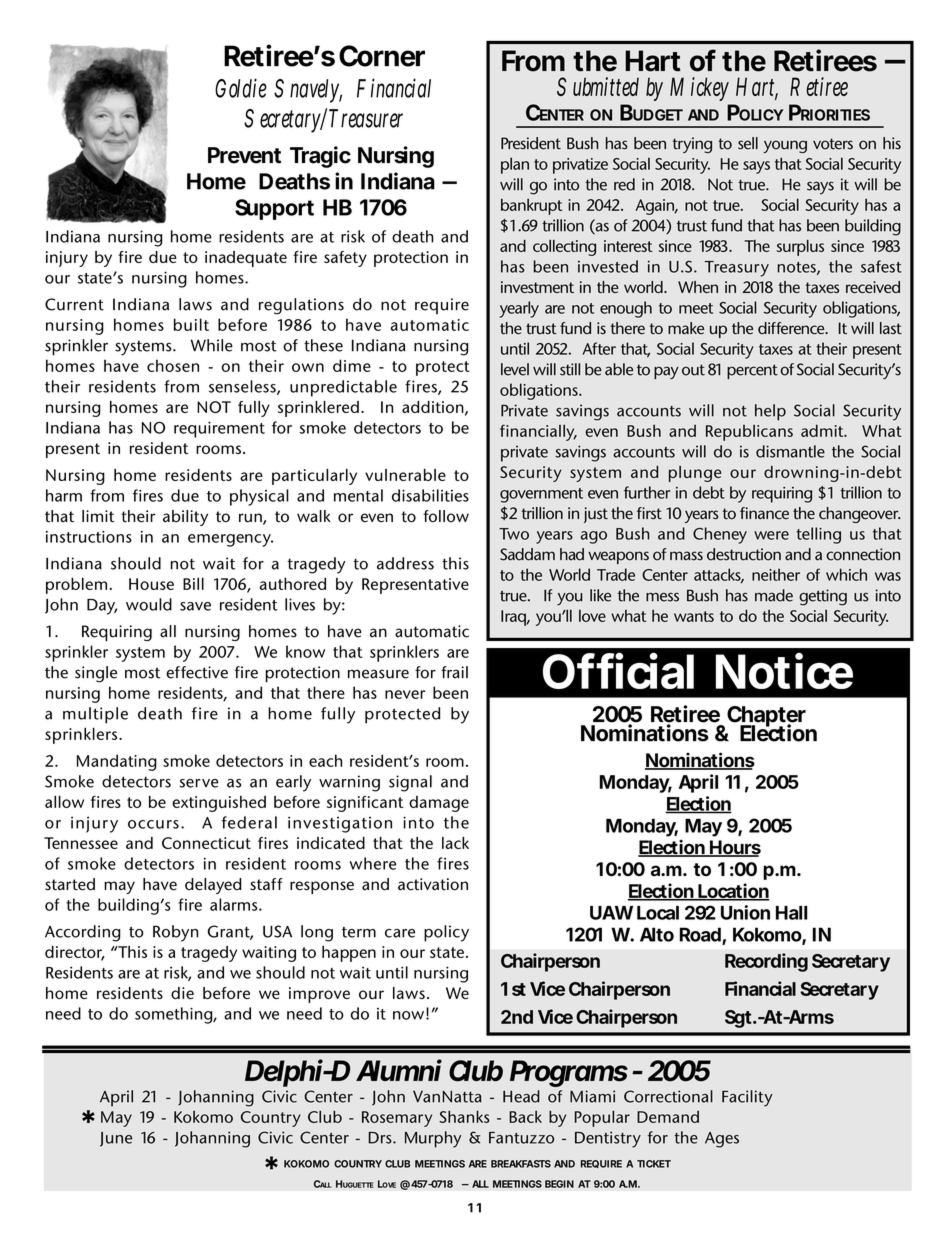 This screenshot has width=952, height=1233. What do you see at coordinates (382, 56) in the screenshot?
I see `Corner` at bounding box center [382, 56].
